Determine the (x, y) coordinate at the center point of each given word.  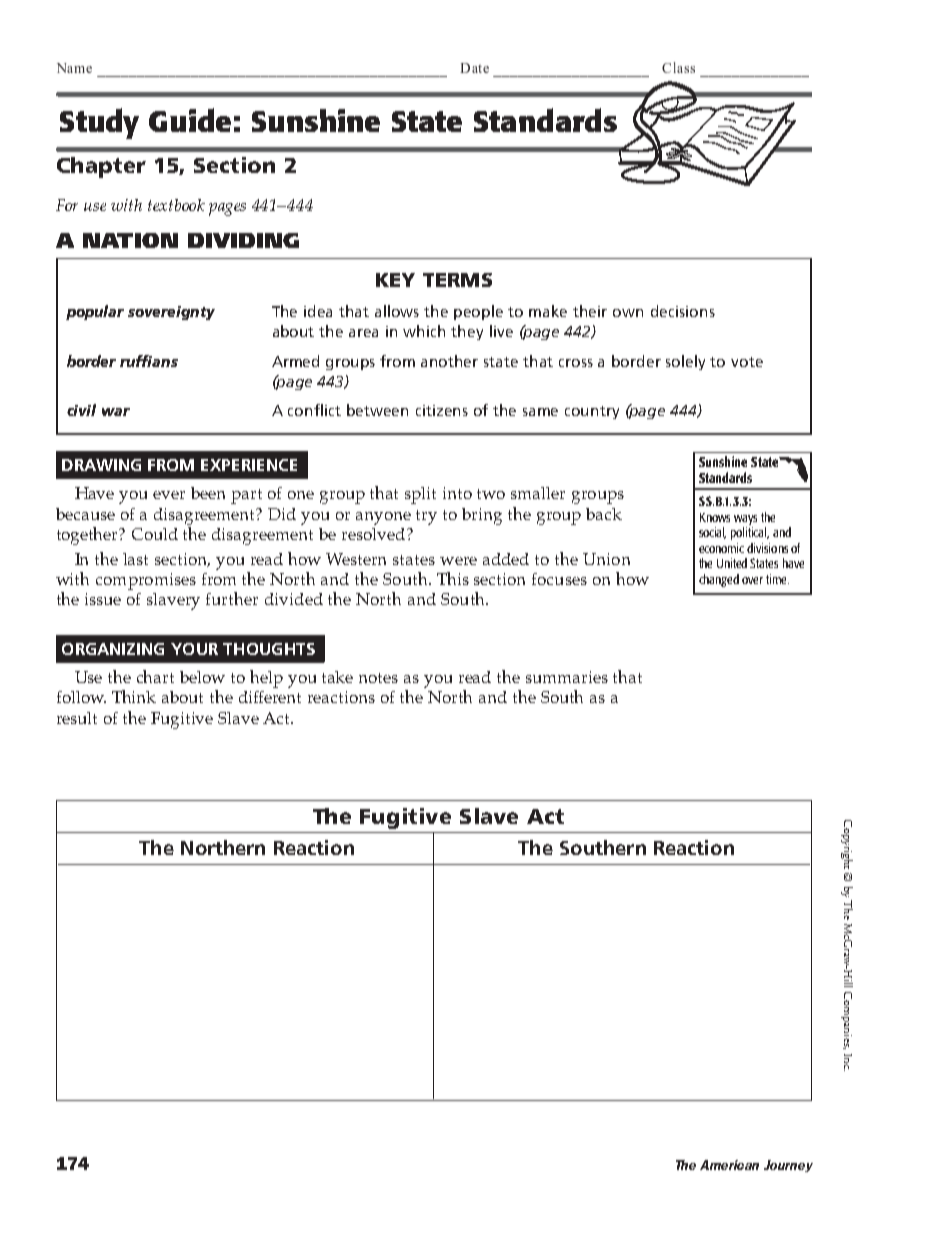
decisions (683, 311)
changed (719, 580)
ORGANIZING (113, 649)
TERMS (457, 280)
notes (378, 678)
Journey (788, 1166)
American (729, 1165)
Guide (190, 120)
